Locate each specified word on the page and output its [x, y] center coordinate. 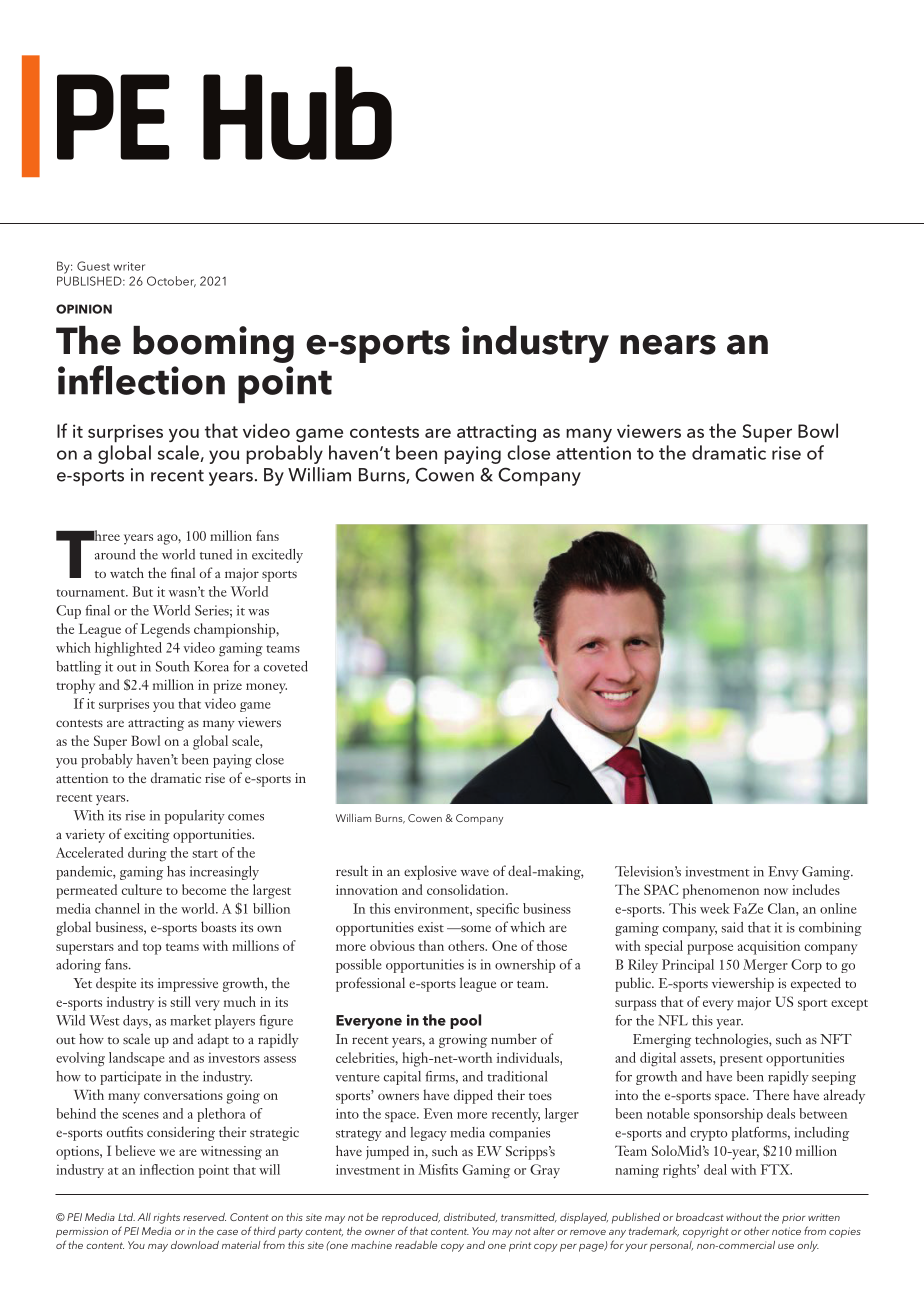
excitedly [277, 556]
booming [213, 344]
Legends [165, 630]
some [475, 928]
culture [142, 889]
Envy [783, 873]
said [732, 927]
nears [668, 345]
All [144, 1217]
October [171, 281]
